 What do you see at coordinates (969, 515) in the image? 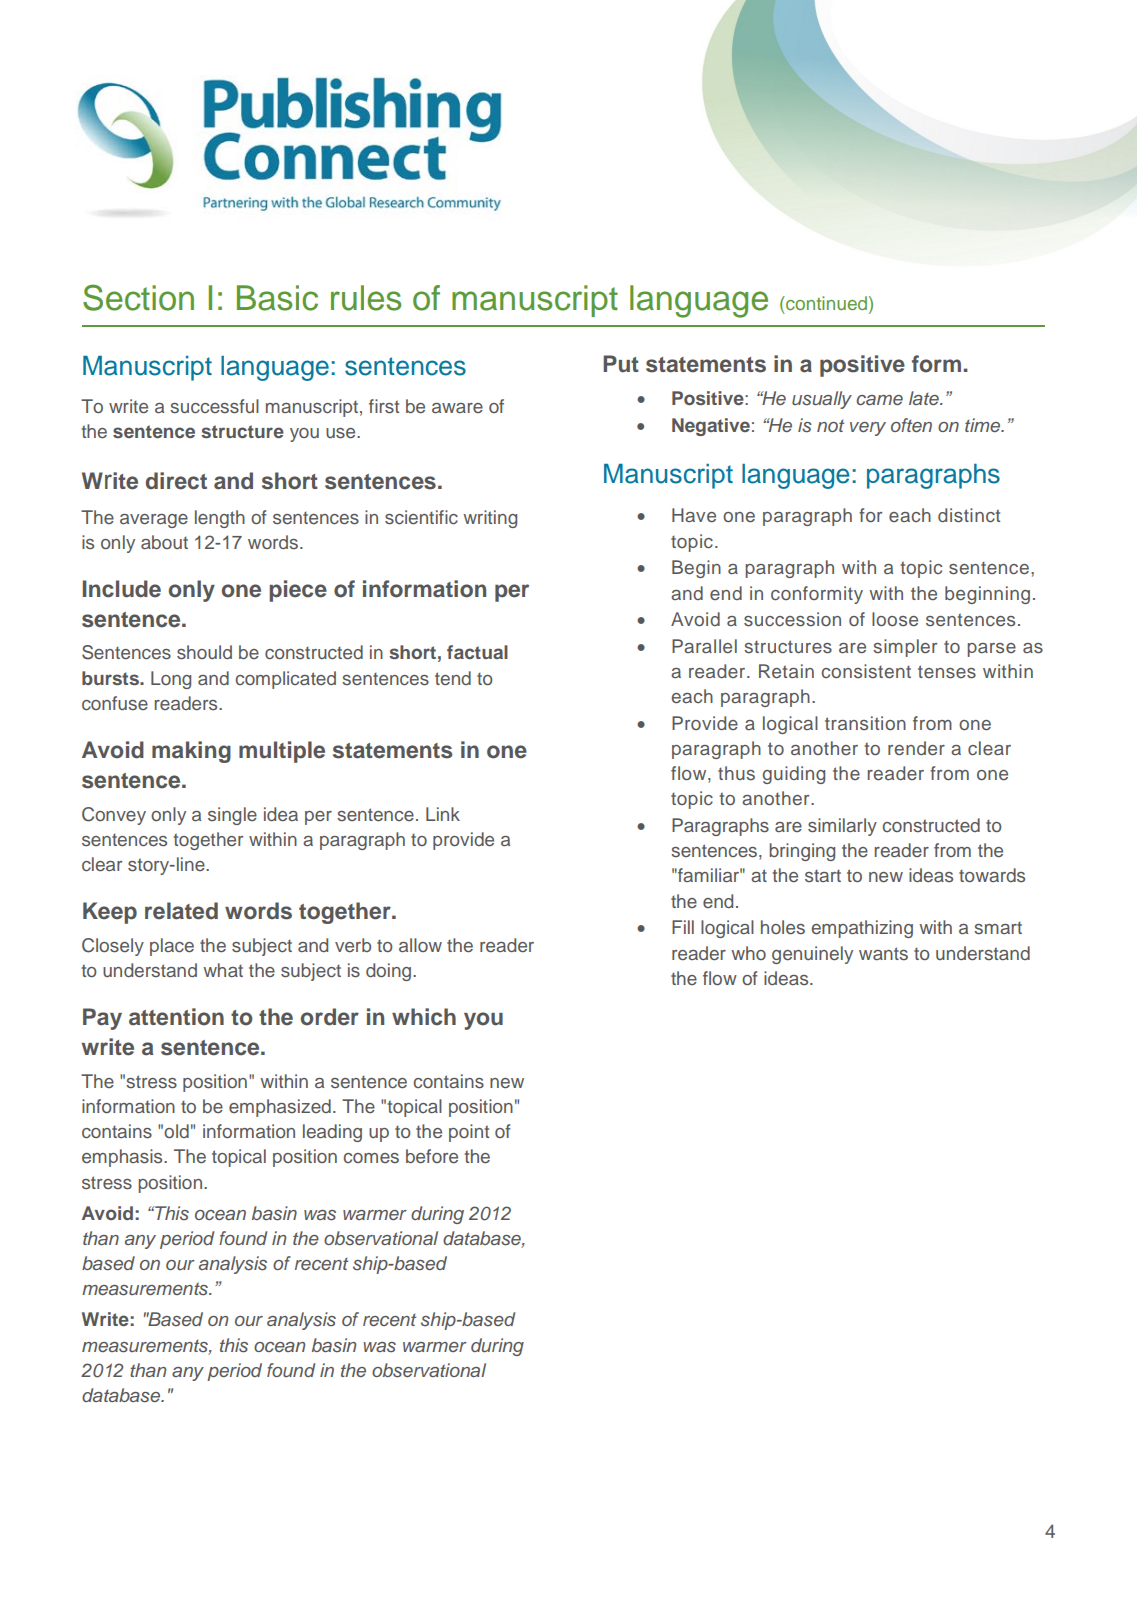
I see `distinct` at bounding box center [969, 515].
